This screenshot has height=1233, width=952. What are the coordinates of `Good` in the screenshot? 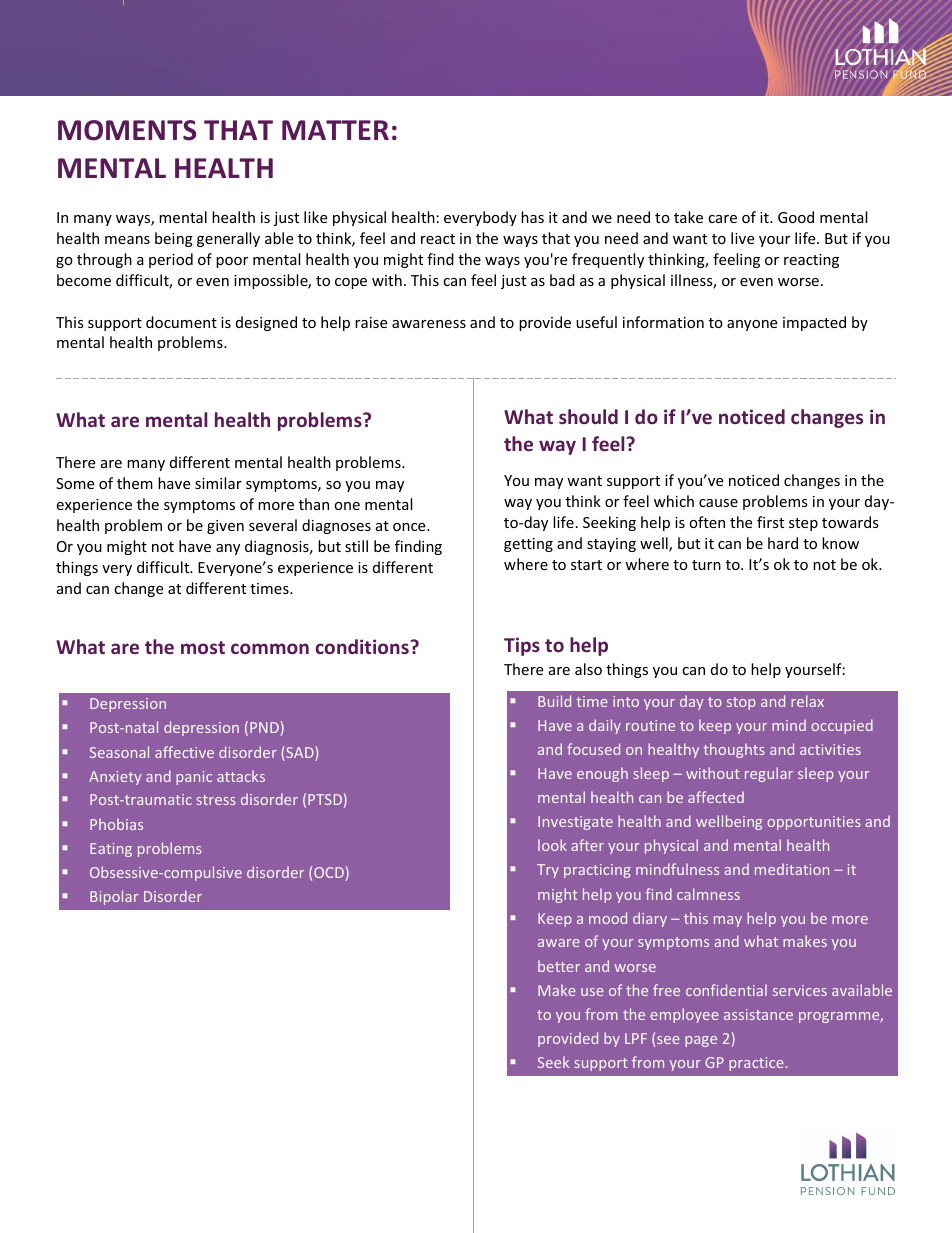 It's located at (796, 217).
